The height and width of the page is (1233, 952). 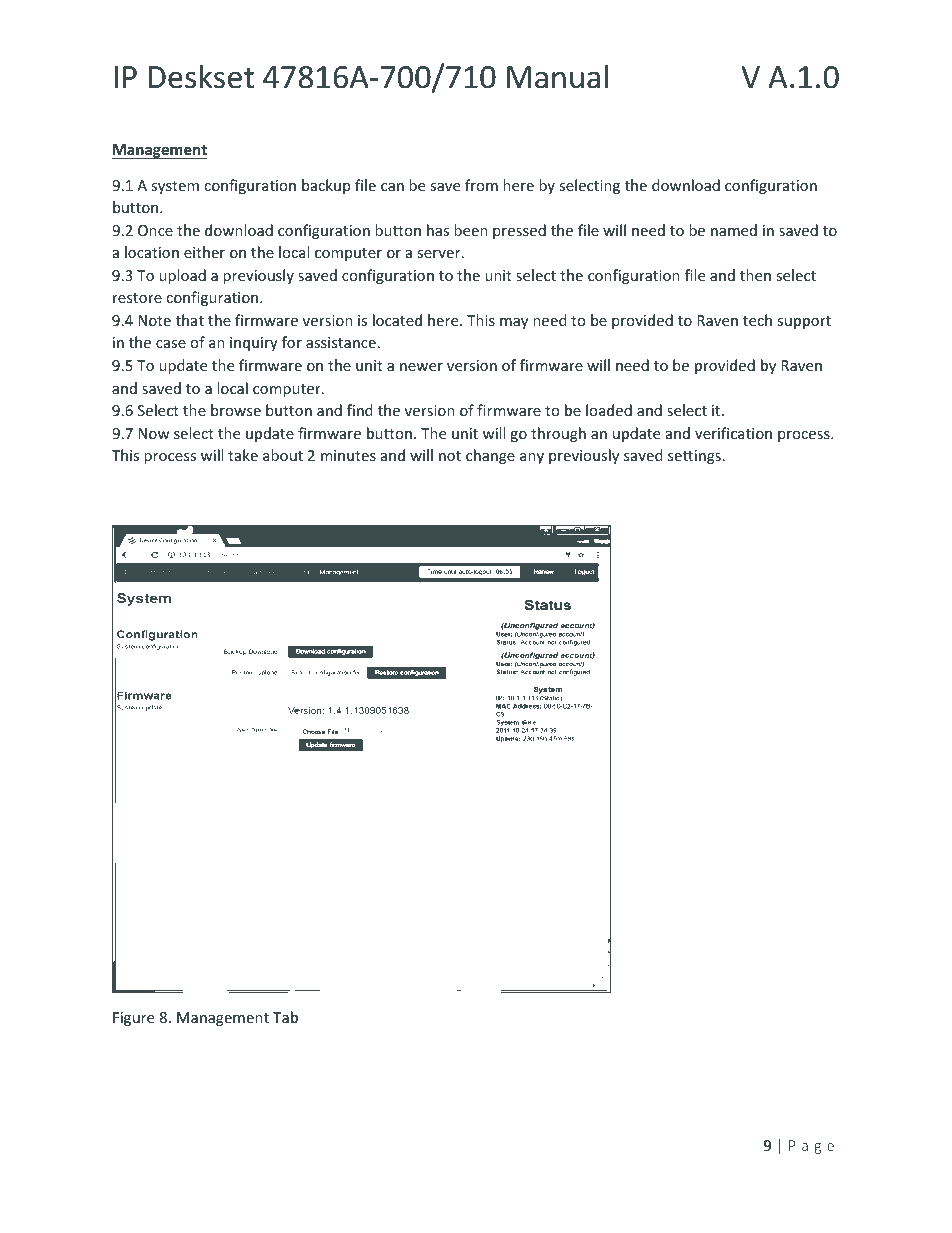 I want to click on change, so click(x=490, y=456).
